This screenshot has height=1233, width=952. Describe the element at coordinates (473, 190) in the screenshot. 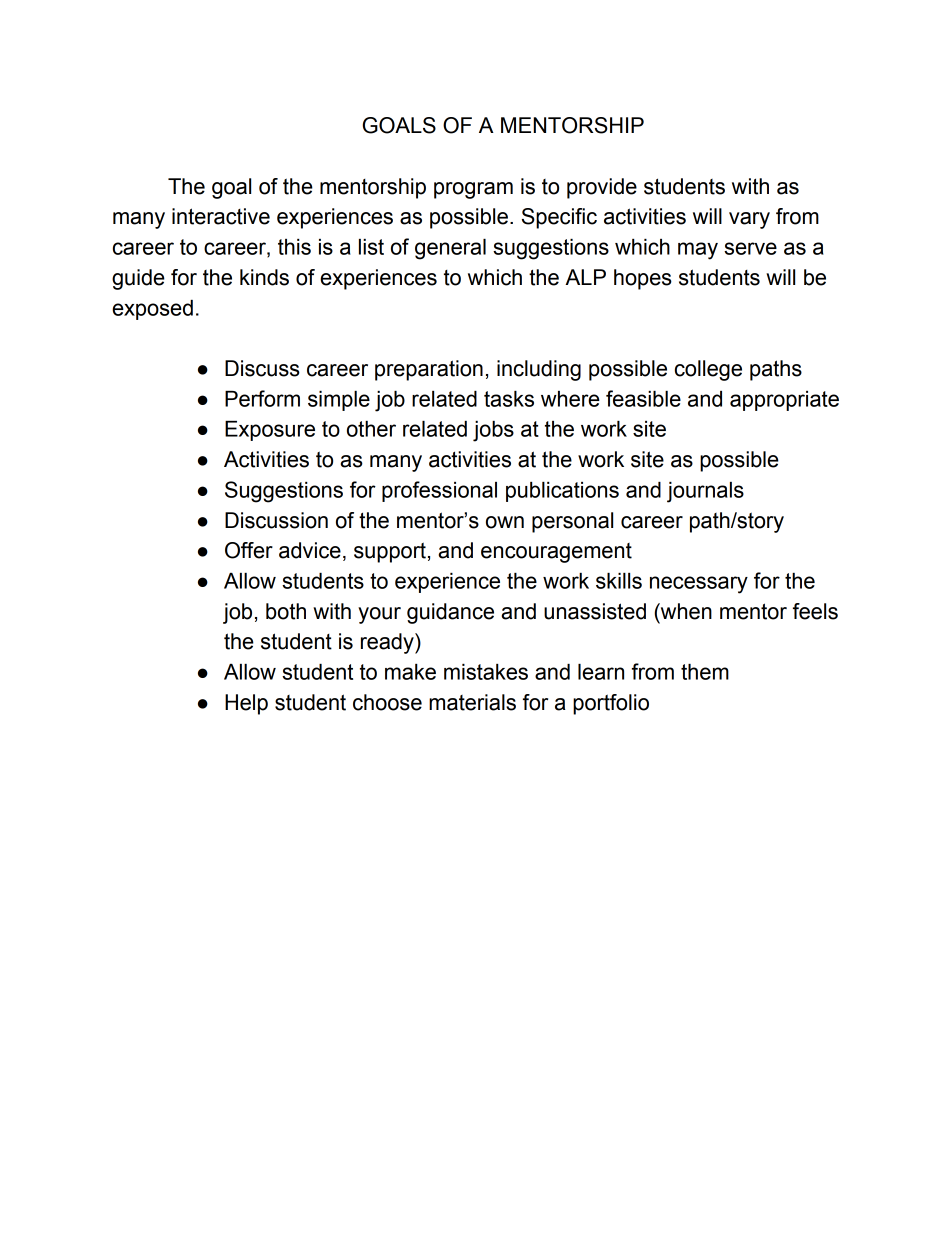

I see `program` at that location.
